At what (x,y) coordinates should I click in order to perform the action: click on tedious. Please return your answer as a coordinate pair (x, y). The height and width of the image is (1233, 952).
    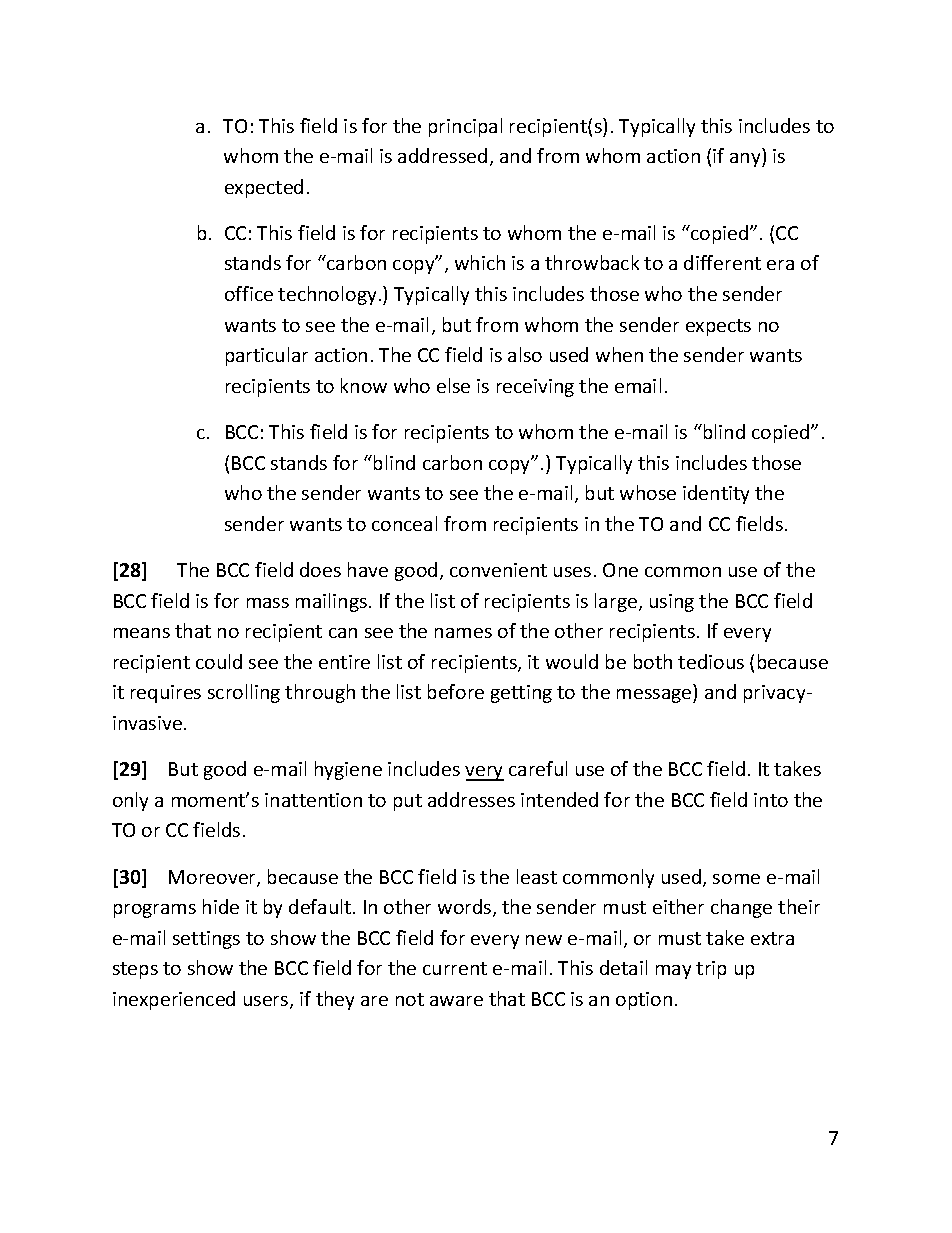
    Looking at the image, I should click on (711, 661).
